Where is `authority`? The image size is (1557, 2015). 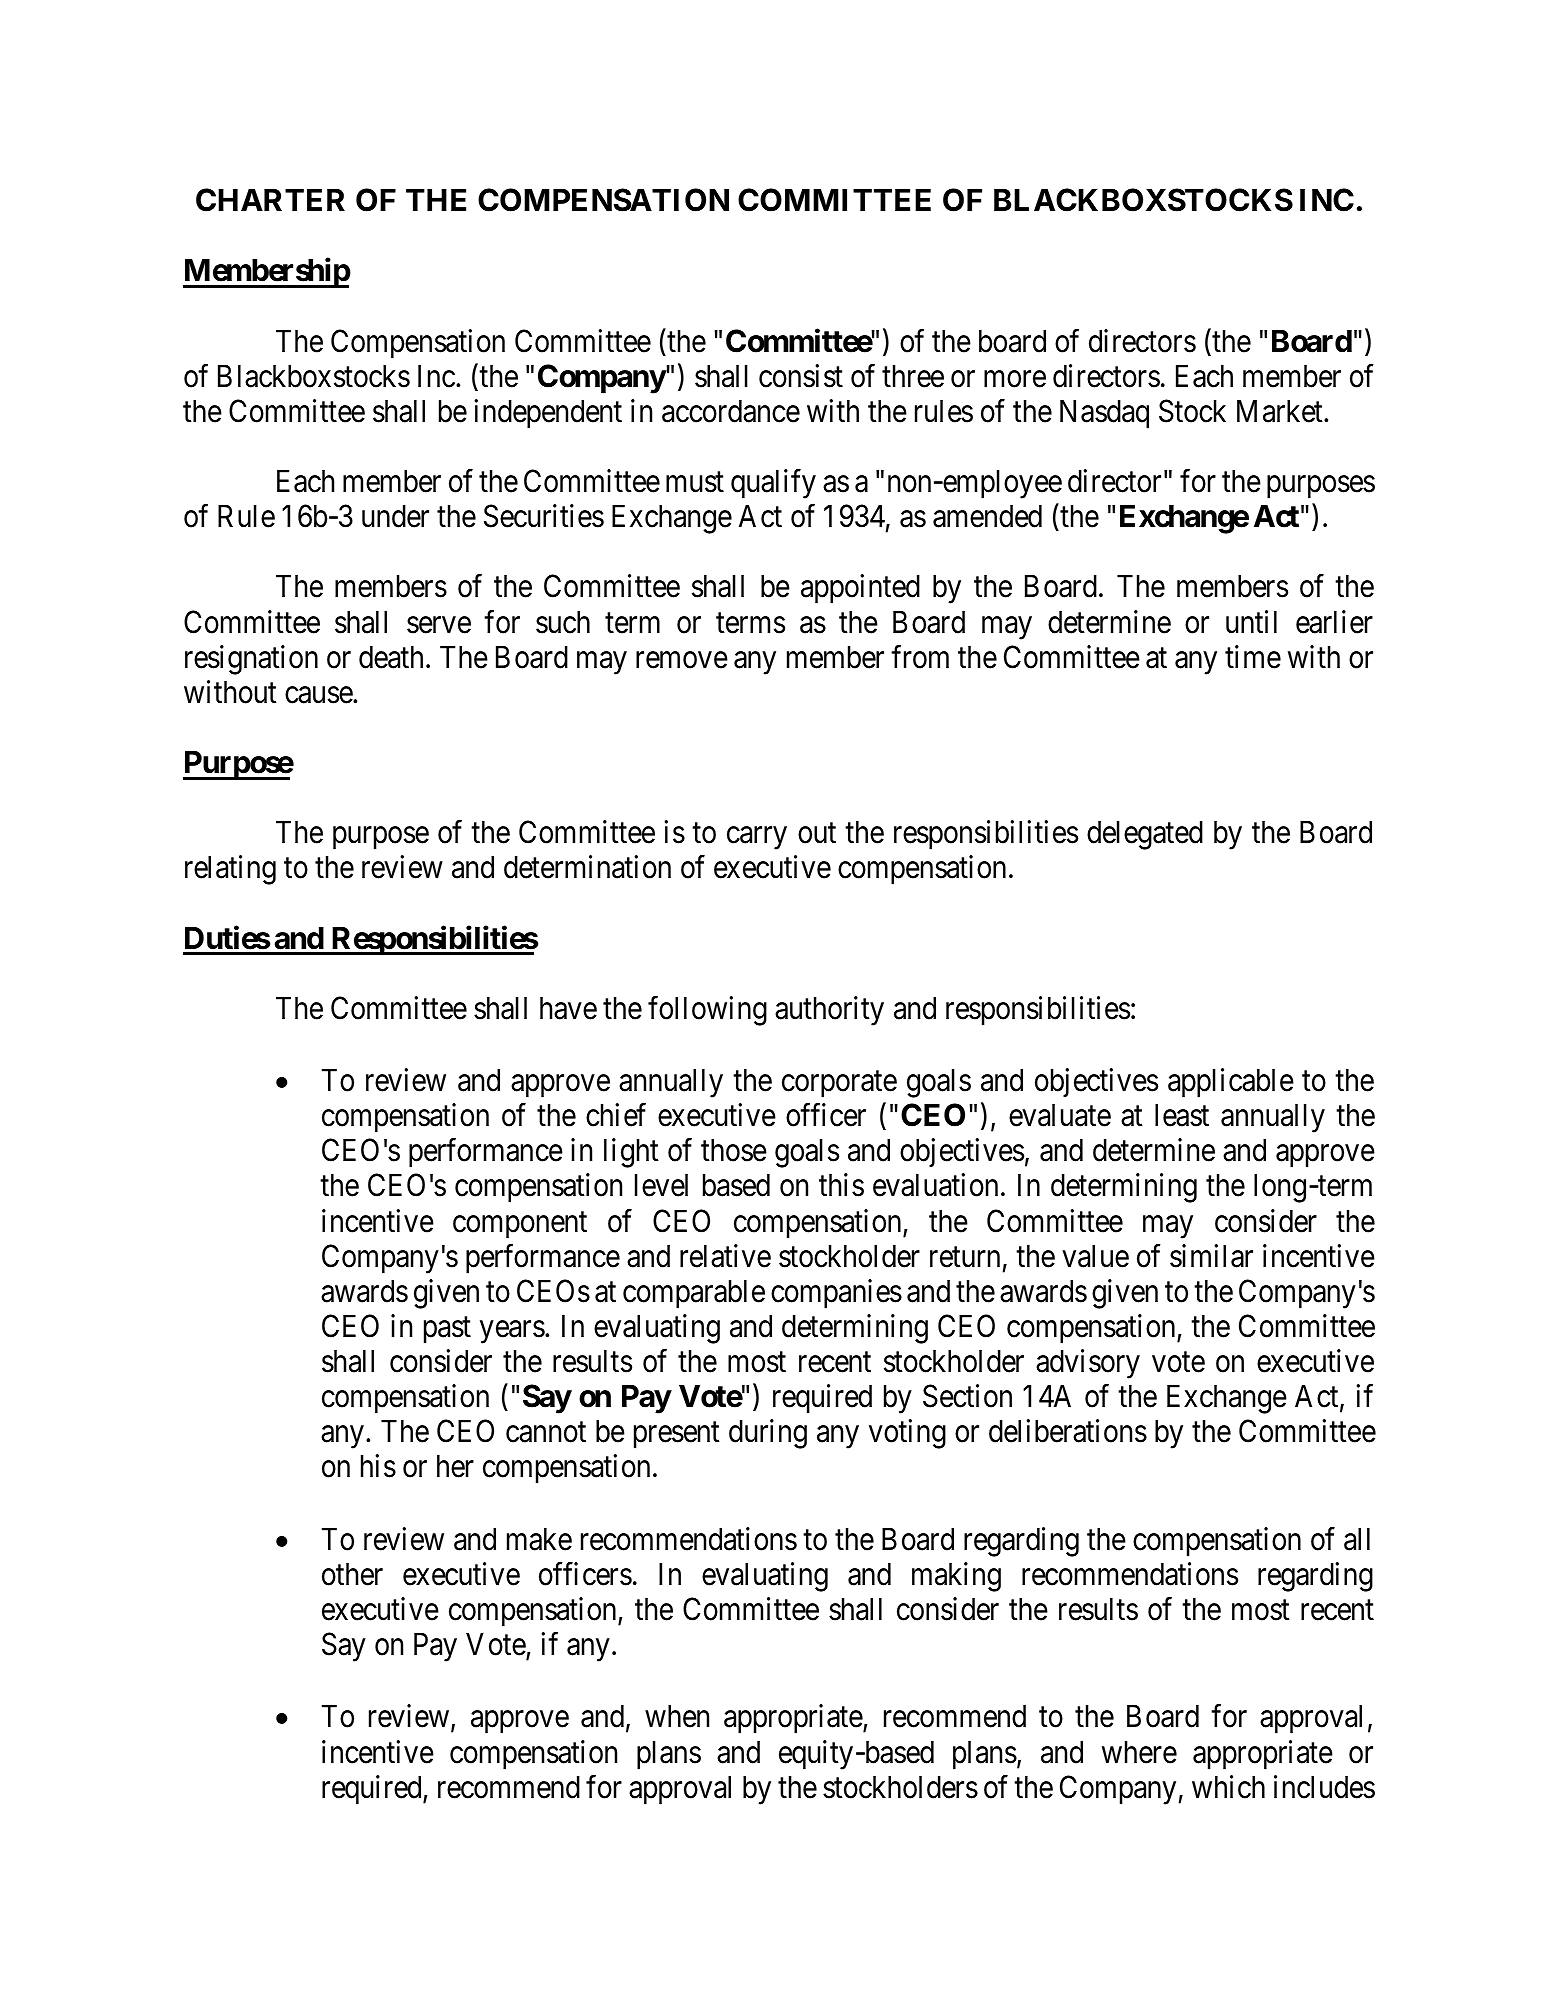 authority is located at coordinates (829, 1011).
